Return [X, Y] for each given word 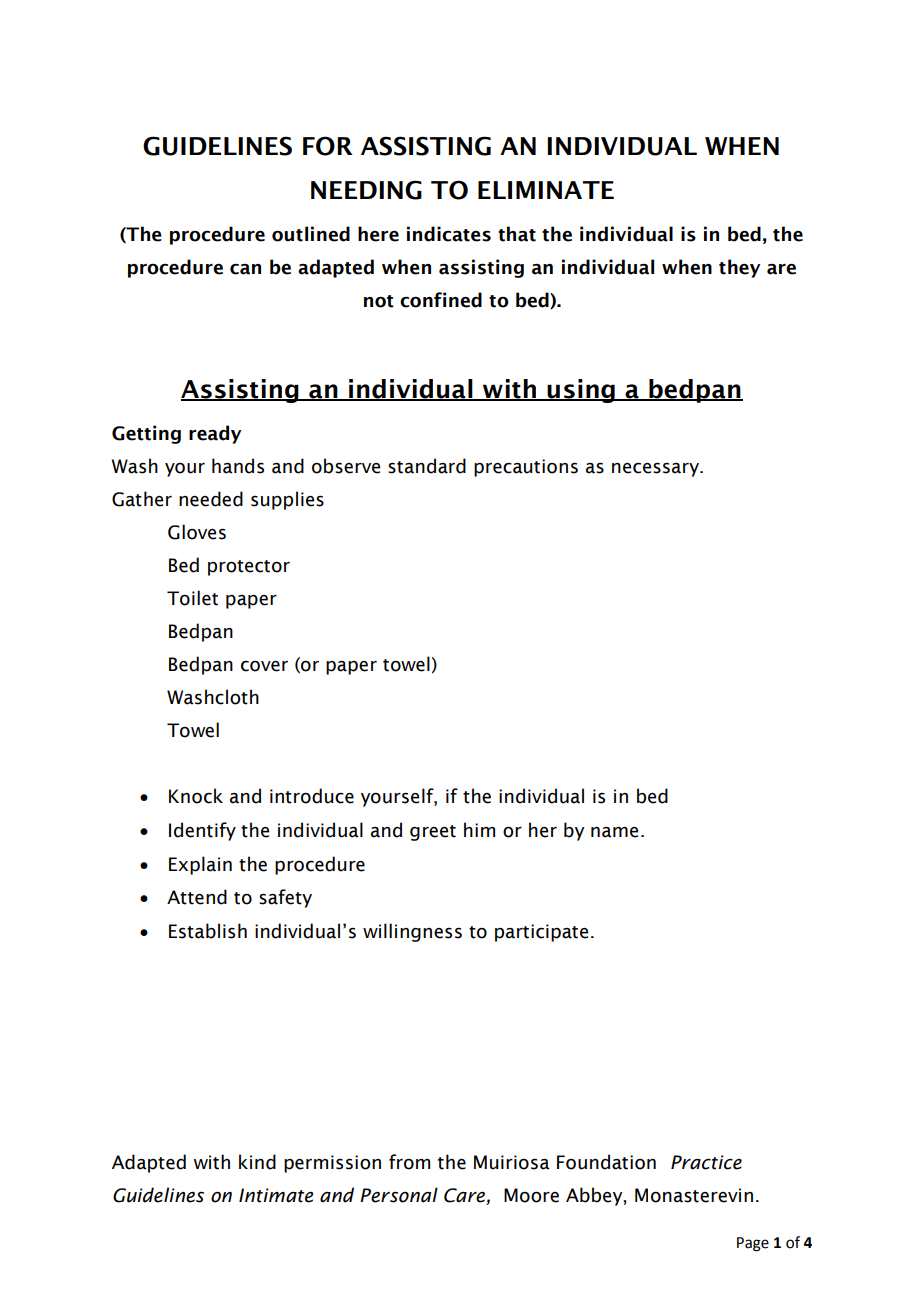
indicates [449, 234]
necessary [656, 469]
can [245, 269]
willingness [412, 932]
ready [215, 434]
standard [427, 466]
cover [264, 666]
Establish [208, 931]
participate [541, 933]
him [479, 829]
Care [465, 1196]
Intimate [276, 1195]
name [614, 832]
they [739, 268]
